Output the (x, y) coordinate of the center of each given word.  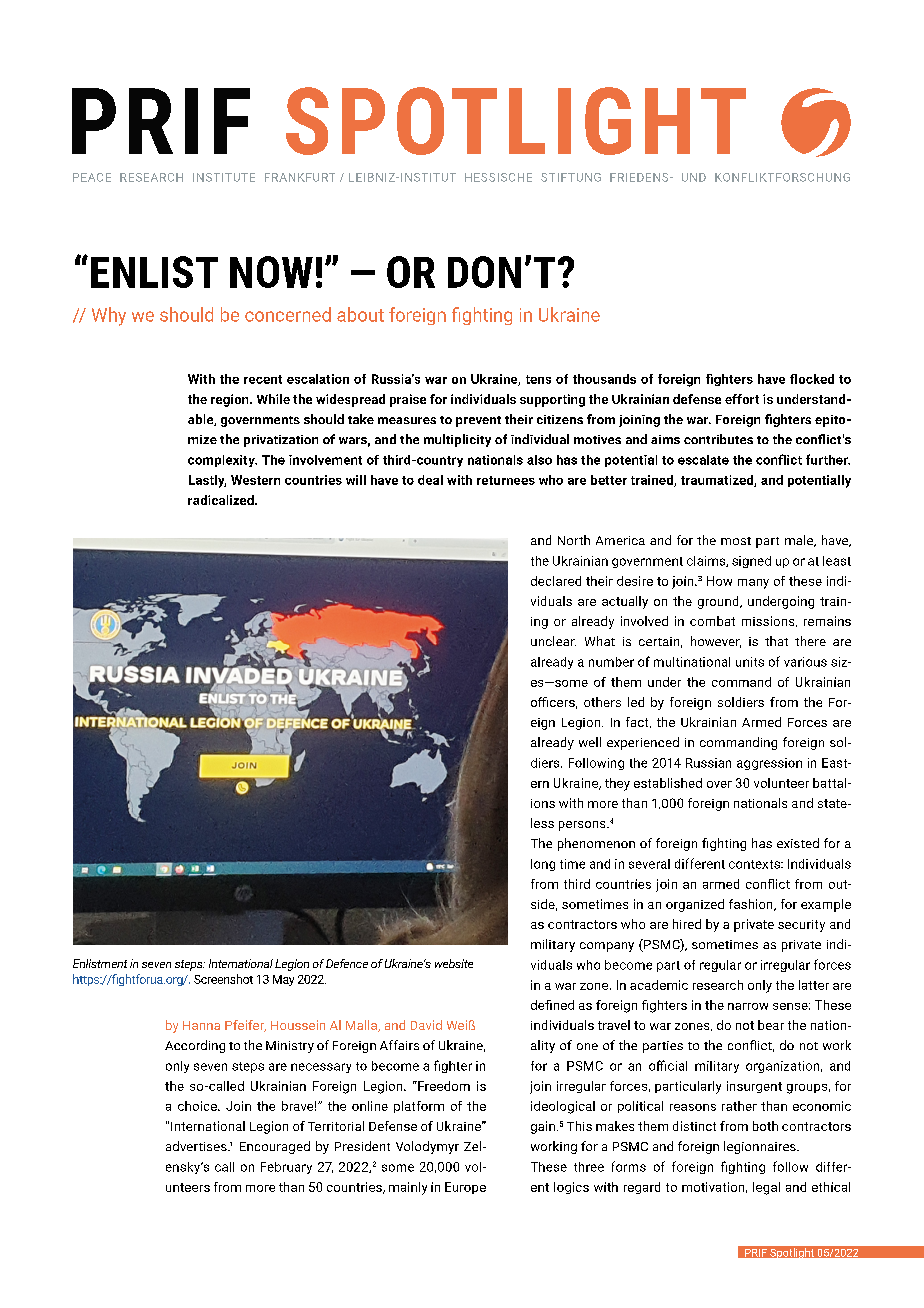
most (736, 541)
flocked (812, 379)
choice (198, 1106)
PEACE (92, 177)
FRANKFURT (300, 177)
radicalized (222, 500)
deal (430, 480)
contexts (755, 864)
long (543, 865)
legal (766, 1188)
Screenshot (223, 979)
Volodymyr (427, 1147)
